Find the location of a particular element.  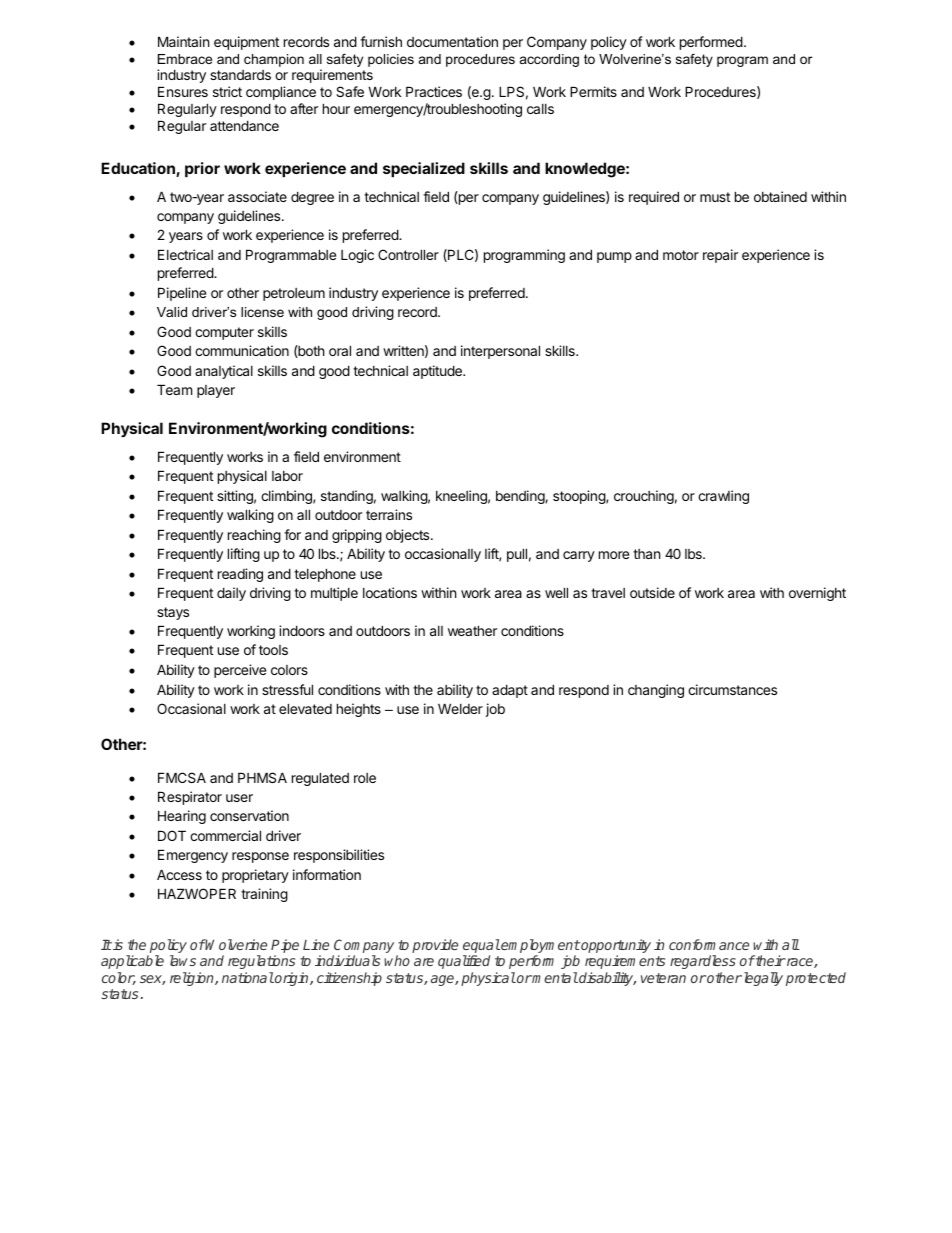

documentation is located at coordinates (452, 41).
